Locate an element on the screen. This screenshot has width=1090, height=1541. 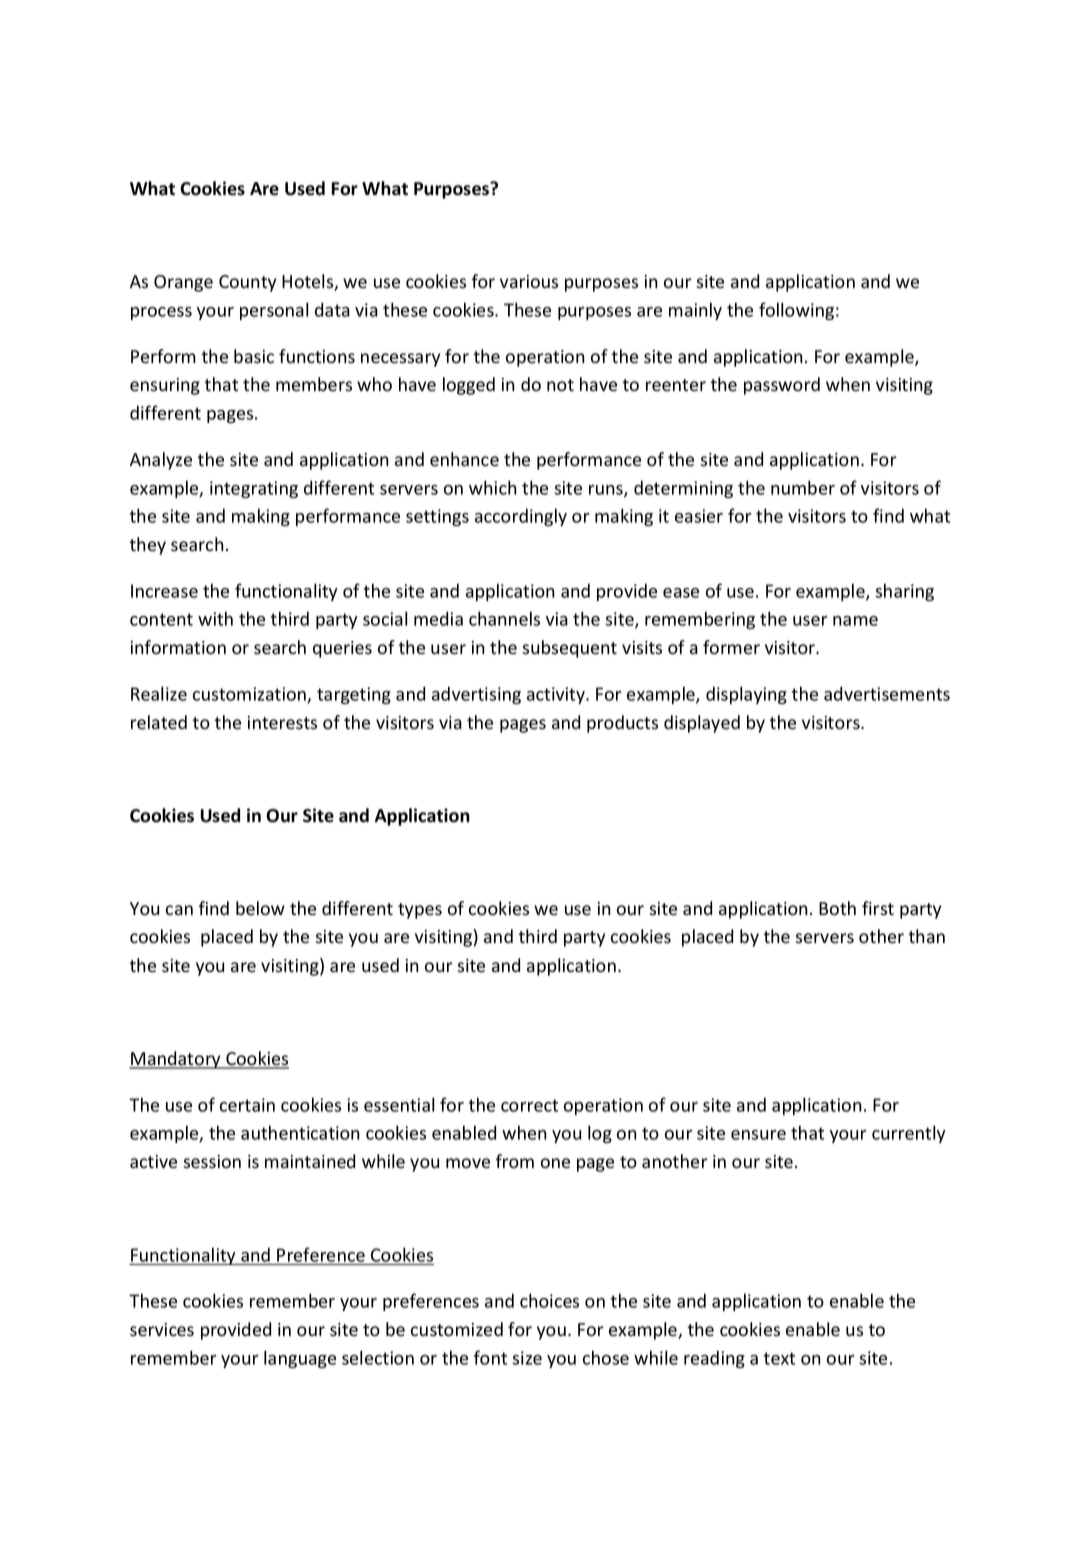
text is located at coordinates (779, 1358).
